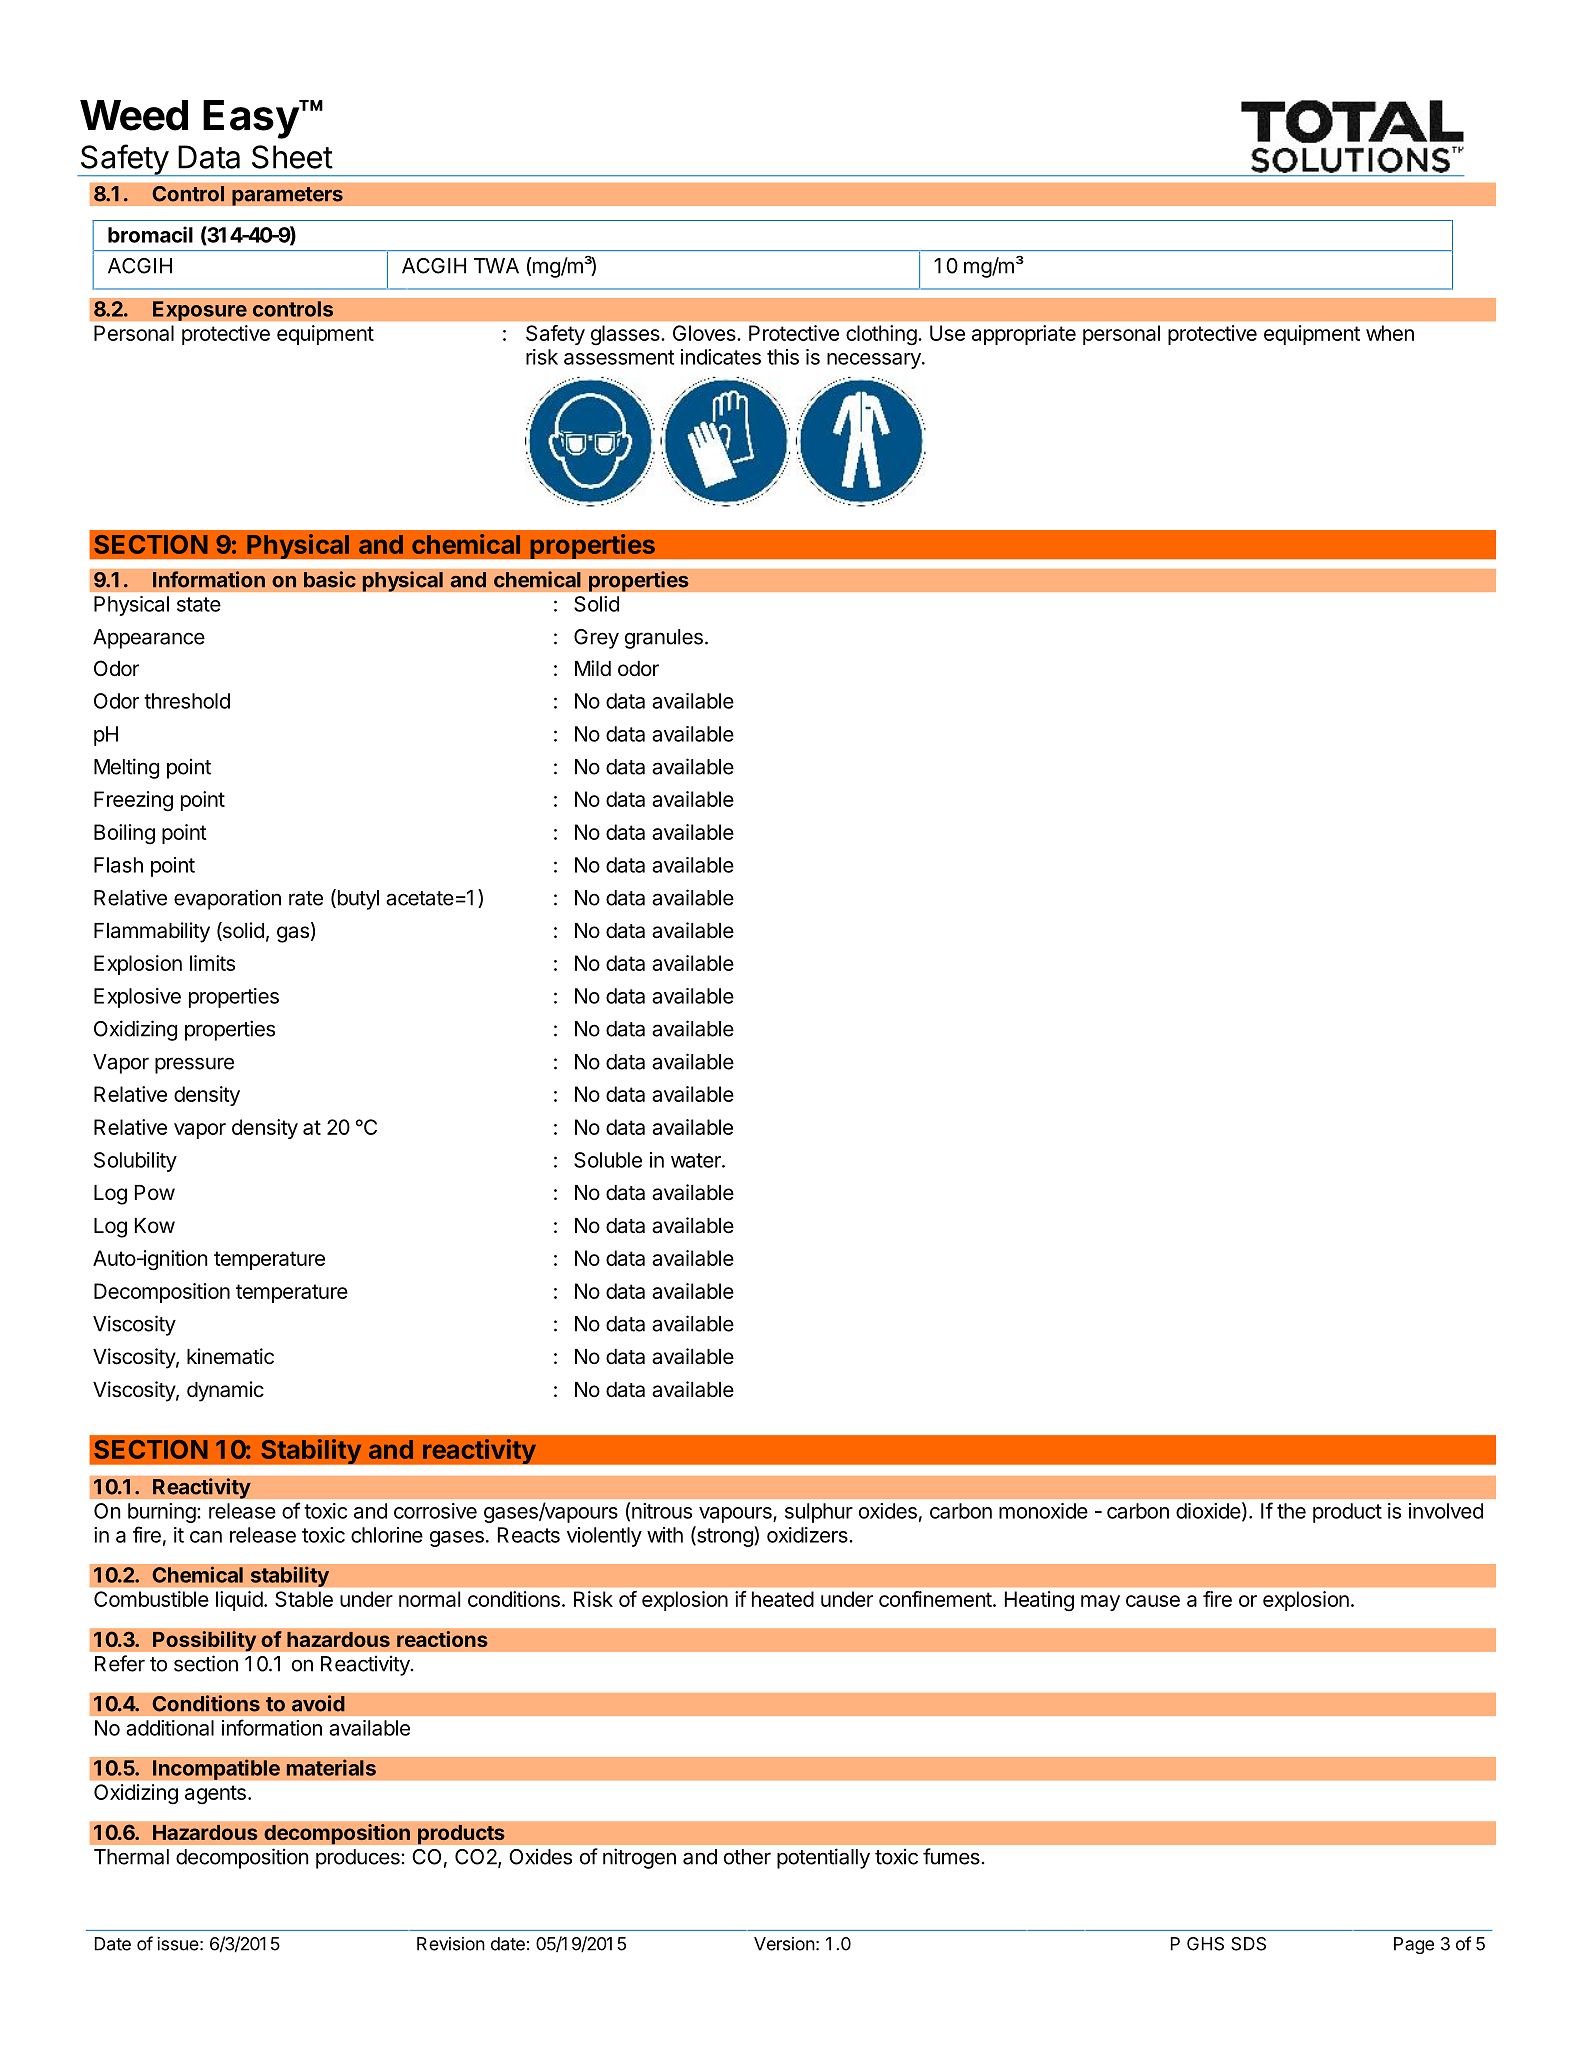 The height and width of the image is (2052, 1586). I want to click on water, so click(697, 1160).
